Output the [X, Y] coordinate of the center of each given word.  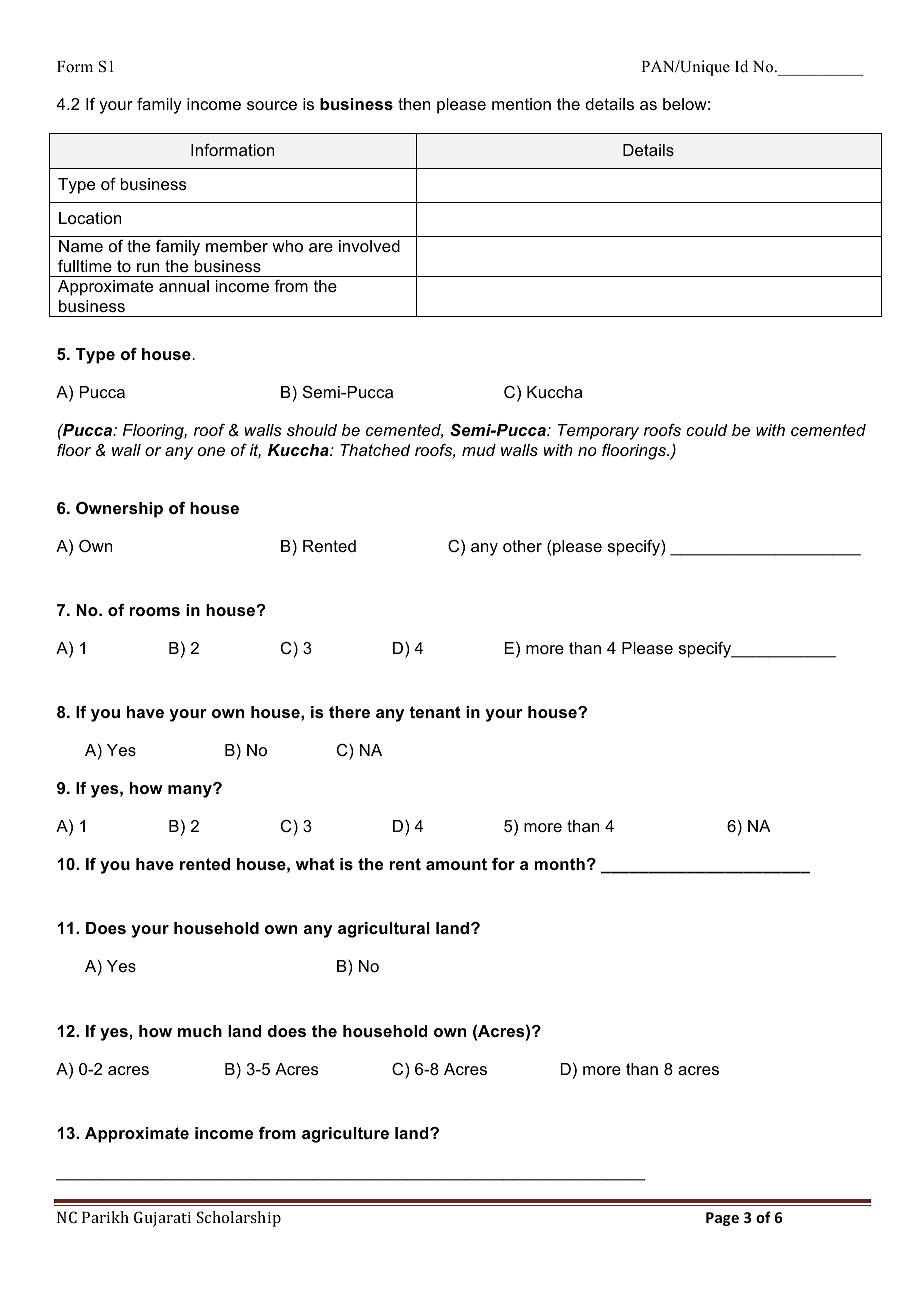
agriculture [345, 1135]
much [200, 1031]
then [414, 104]
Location [90, 218]
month [559, 864]
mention [521, 104]
